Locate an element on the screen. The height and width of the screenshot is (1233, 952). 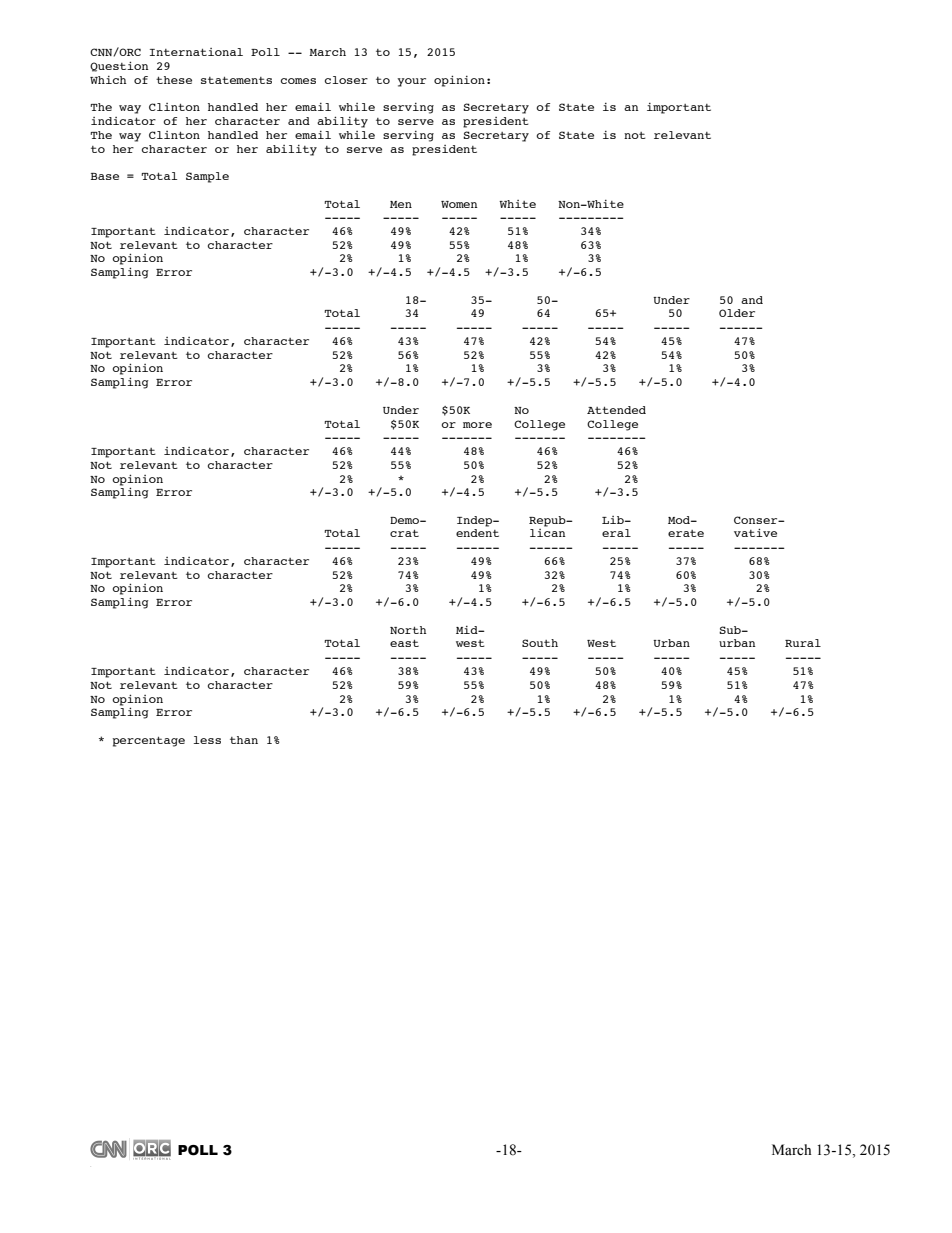
Attended is located at coordinates (616, 410).
